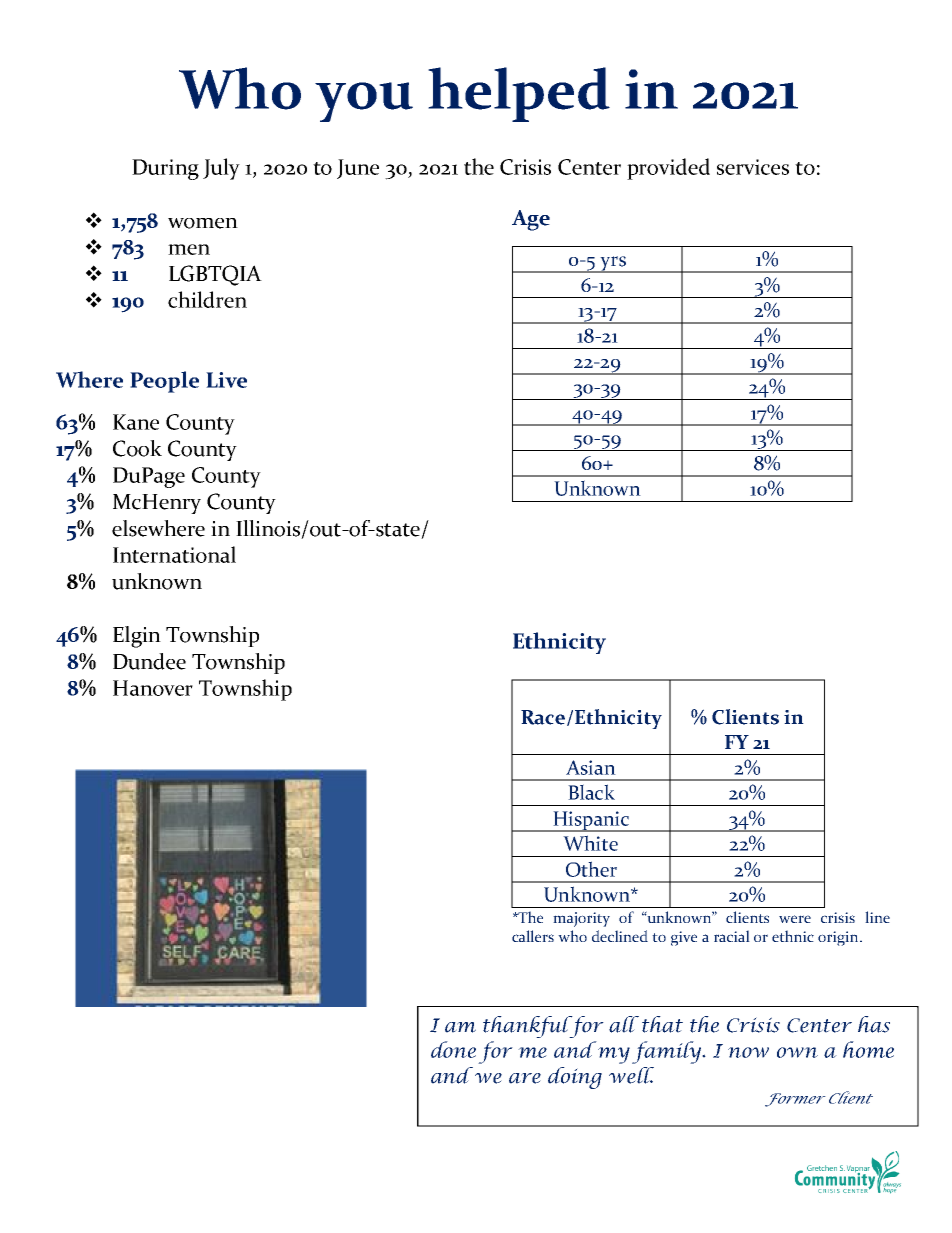 This screenshot has height=1233, width=952. Describe the element at coordinates (591, 792) in the screenshot. I see `Black` at that location.
